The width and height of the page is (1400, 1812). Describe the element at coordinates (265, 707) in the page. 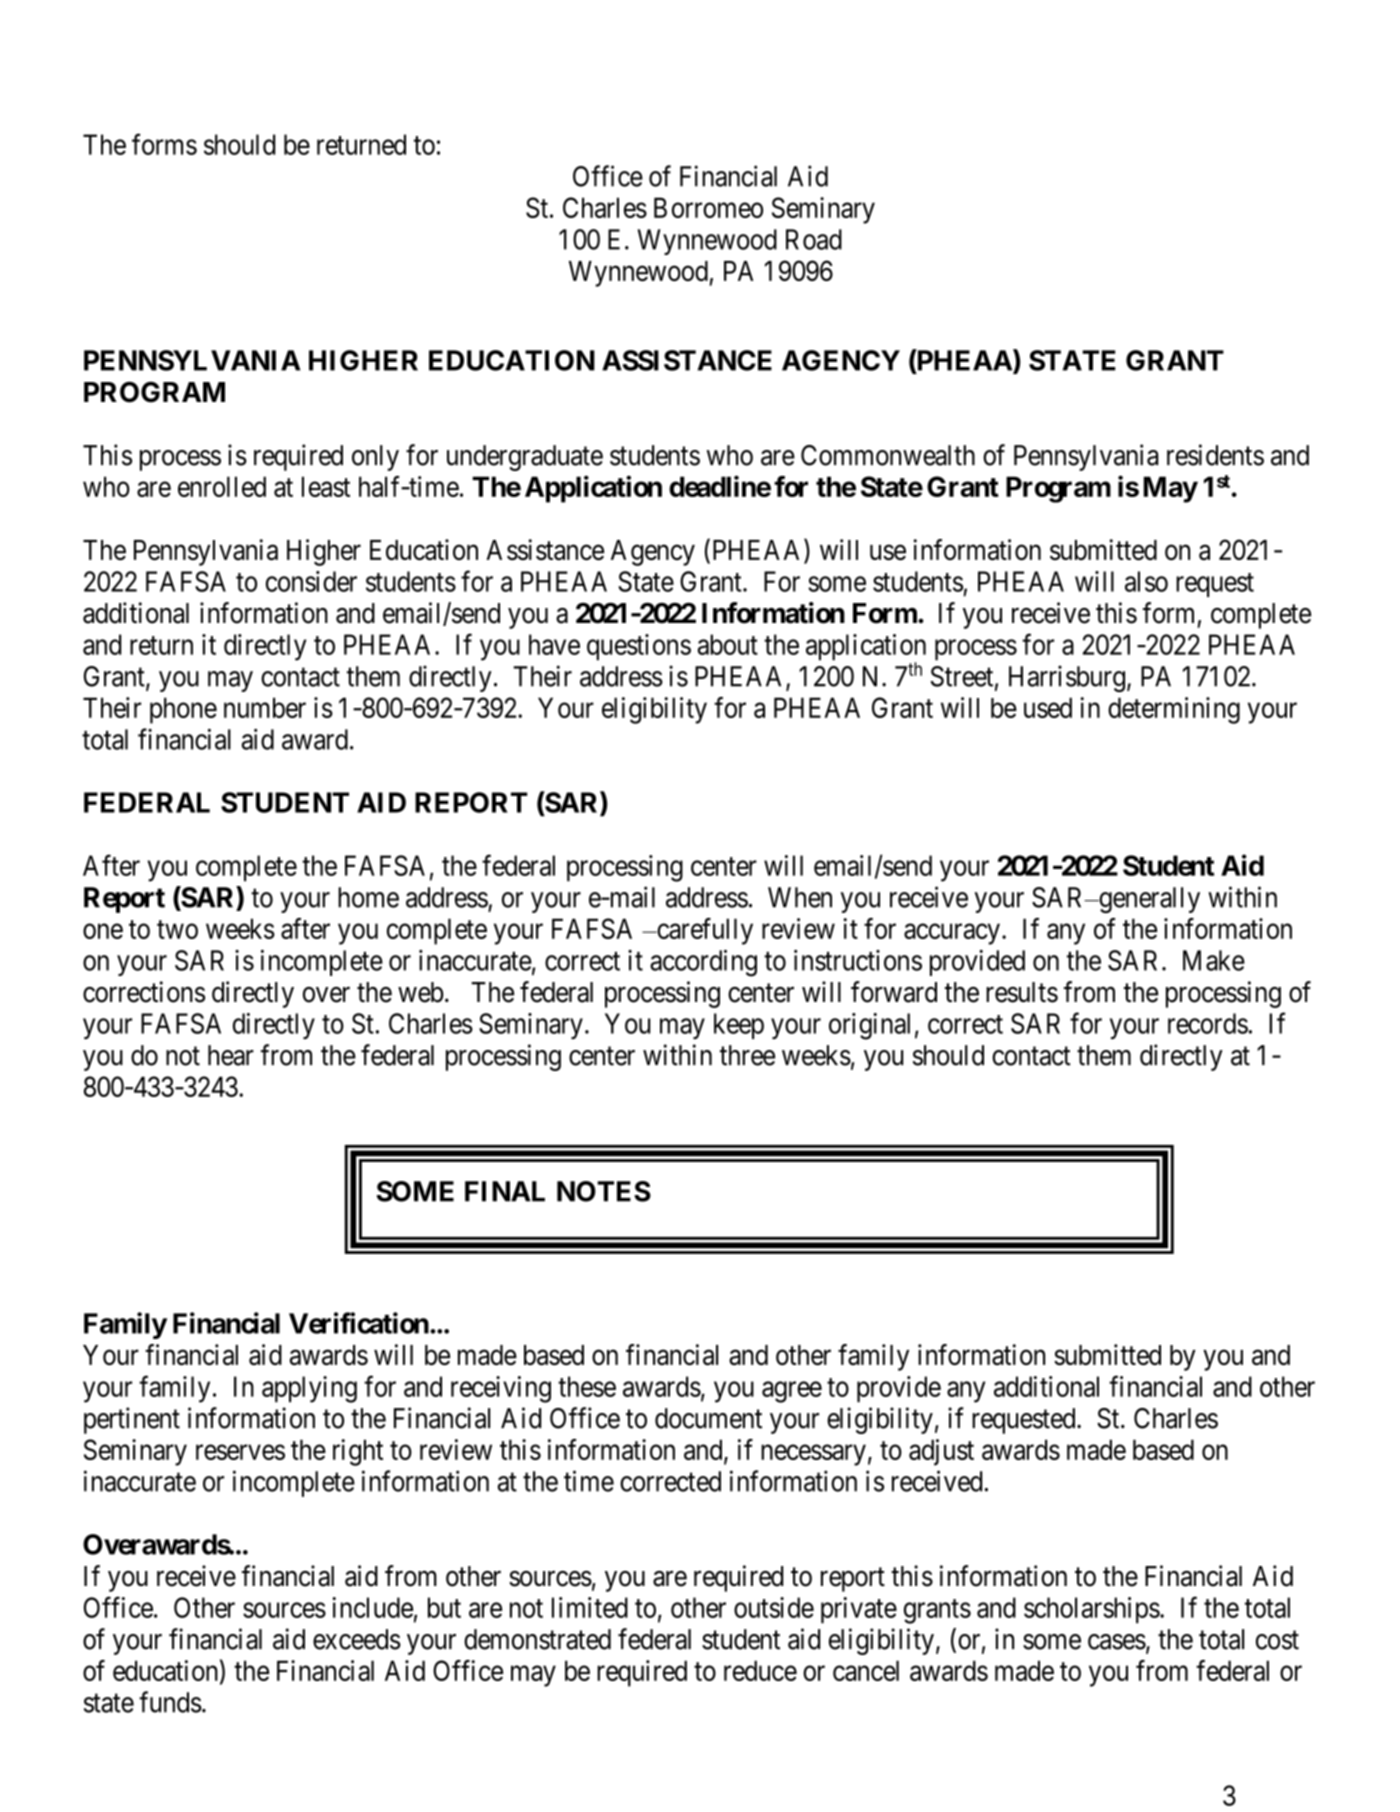

I see `number` at that location.
